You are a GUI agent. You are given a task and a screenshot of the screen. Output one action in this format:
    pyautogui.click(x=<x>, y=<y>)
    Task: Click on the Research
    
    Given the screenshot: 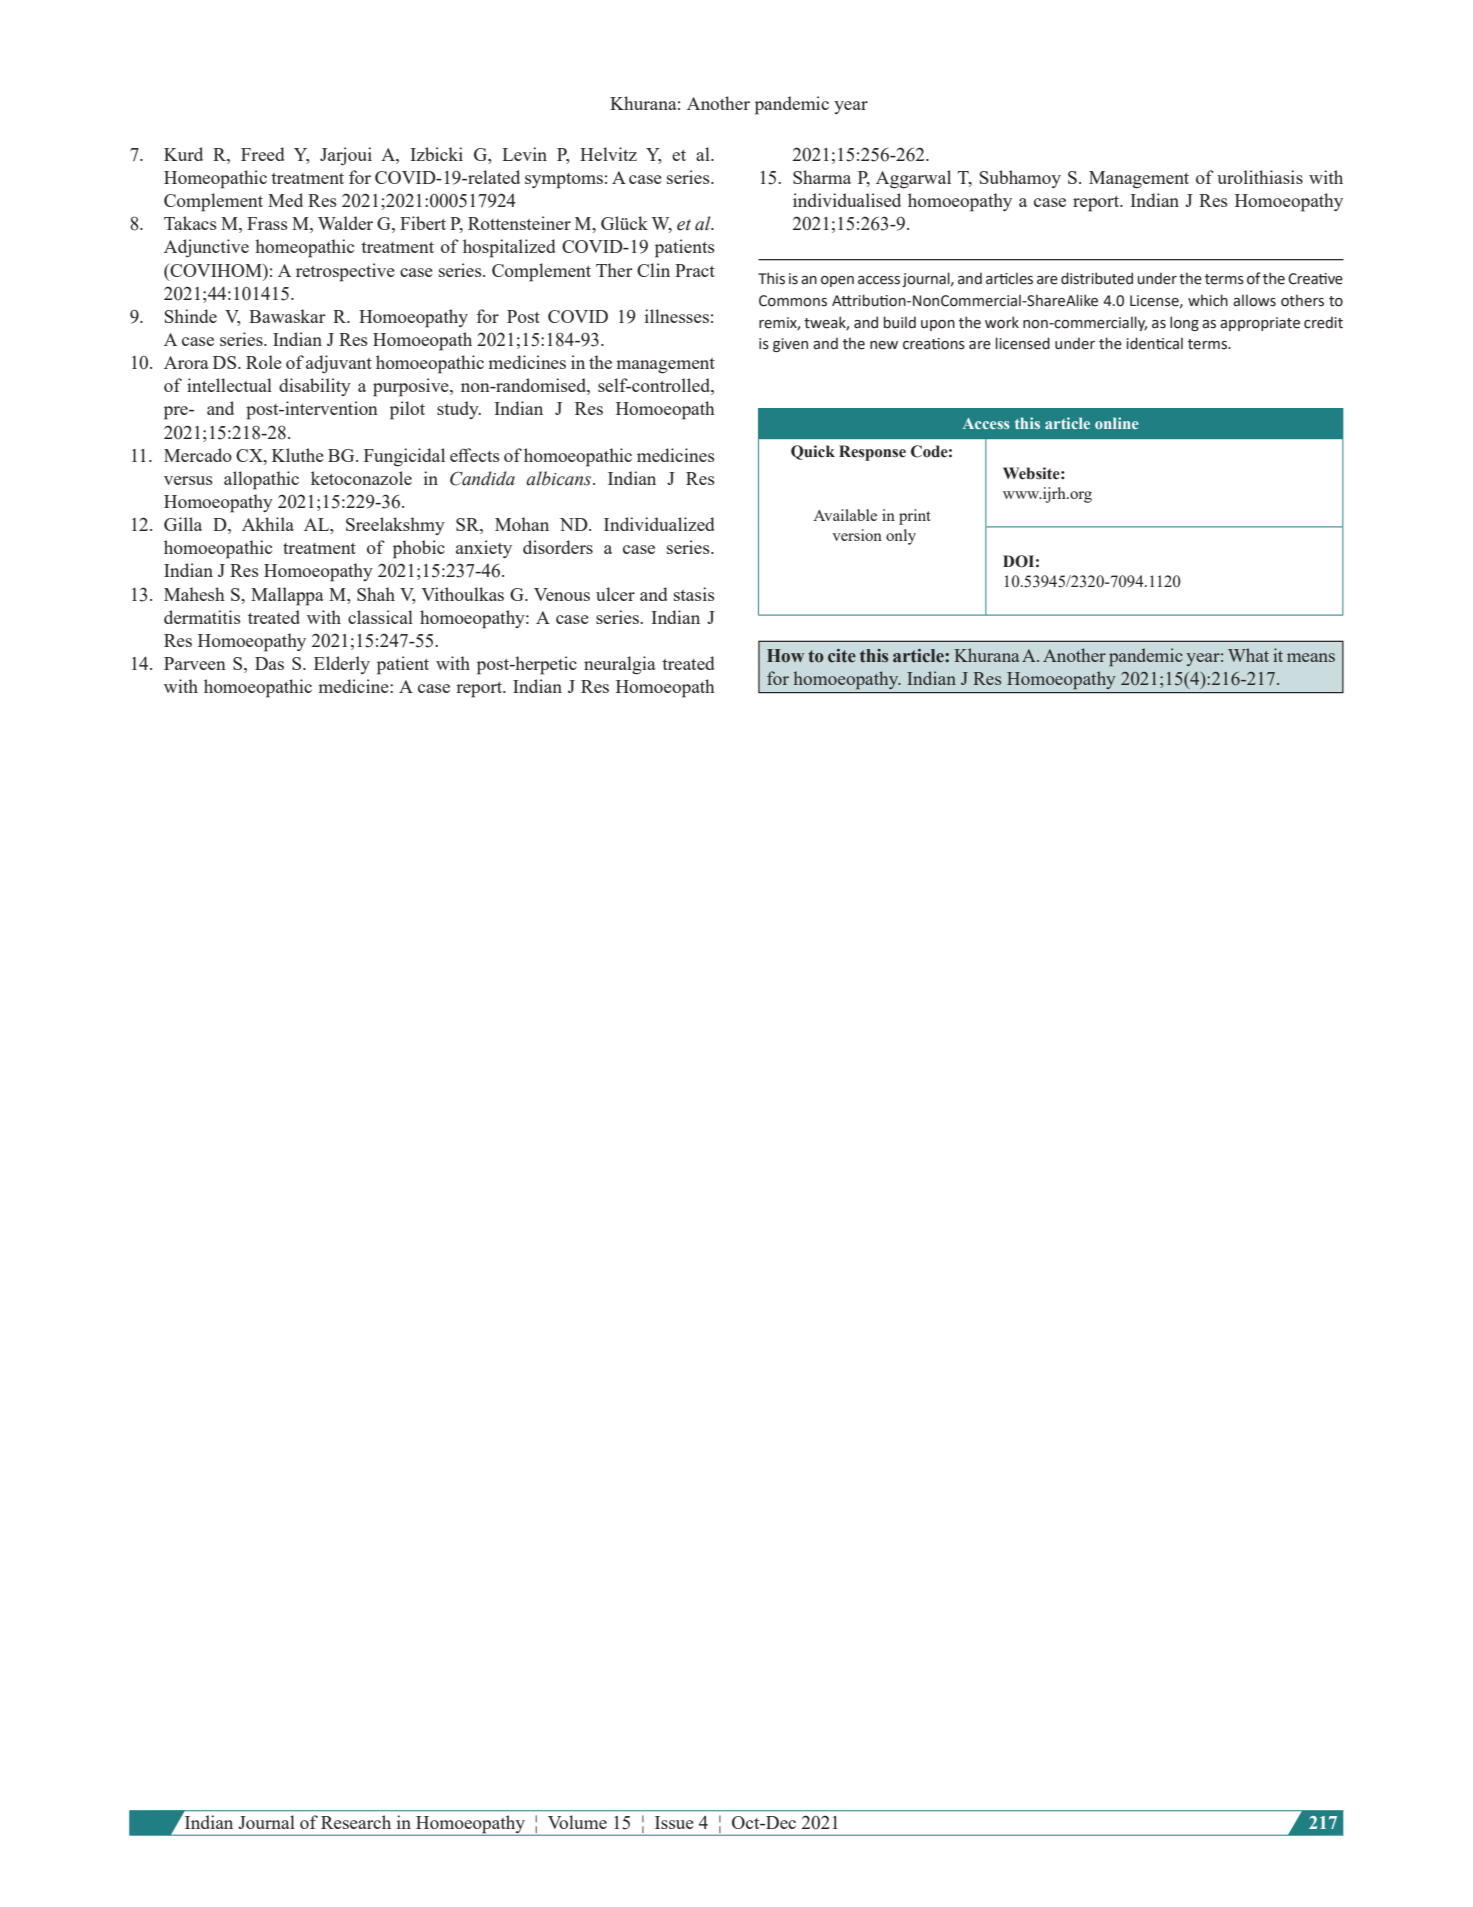 What is the action you would take?
    pyautogui.click(x=356, y=1822)
